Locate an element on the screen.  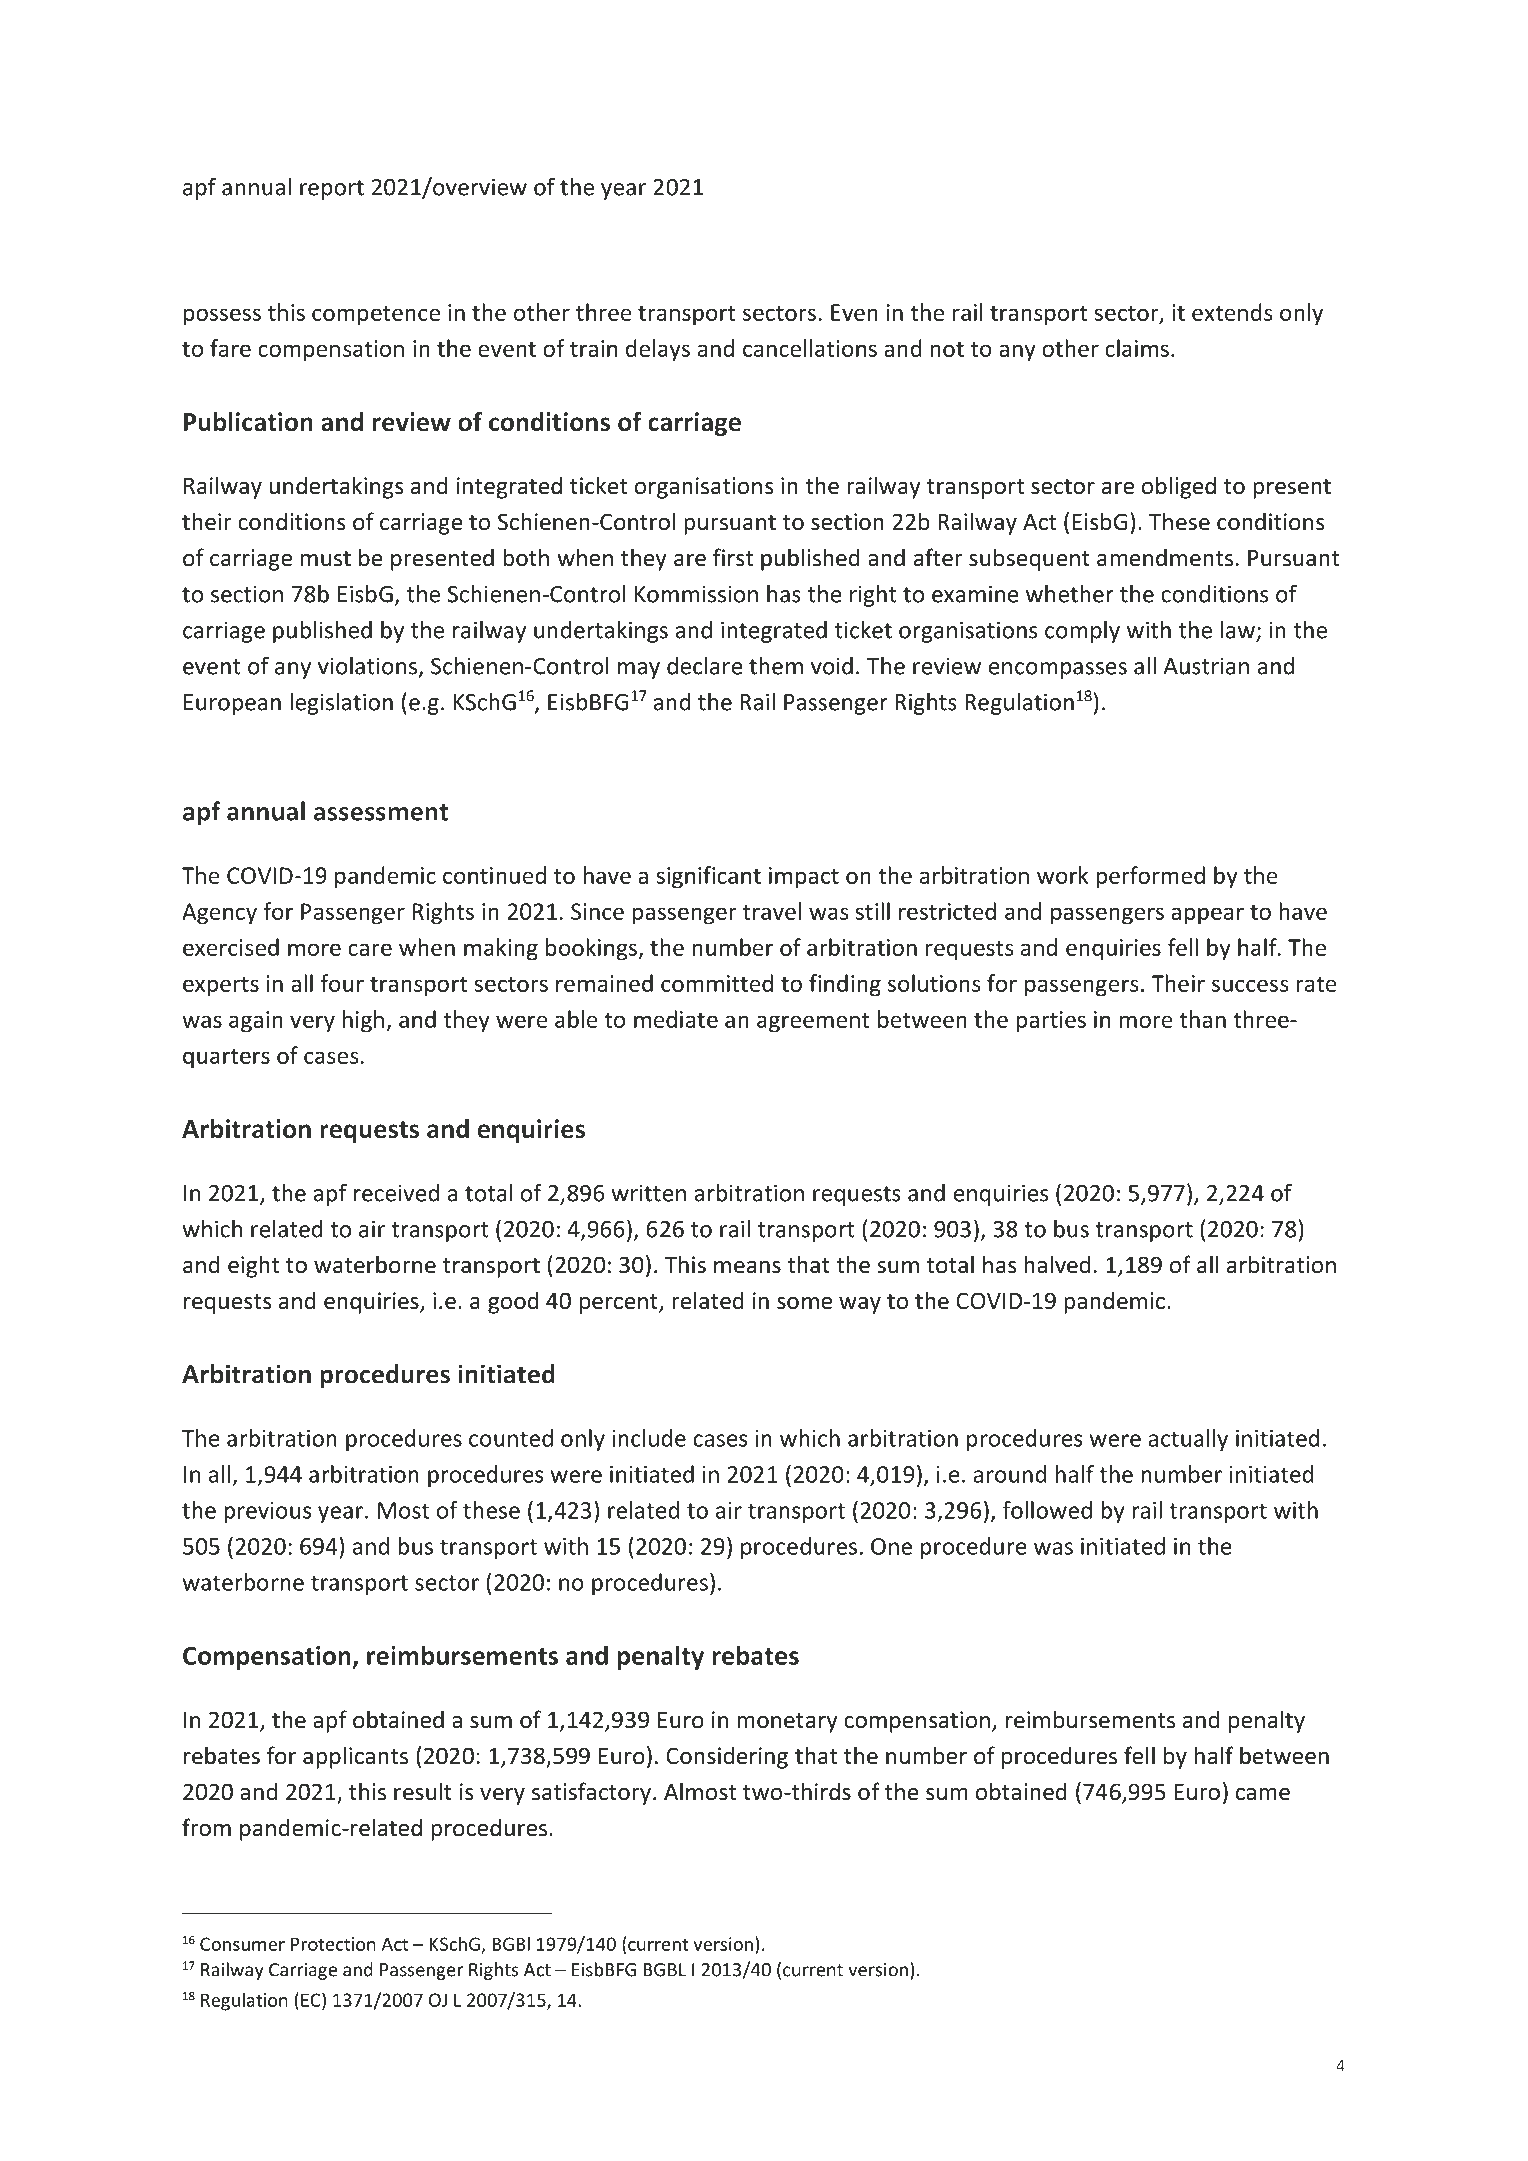
report is located at coordinates (332, 190).
